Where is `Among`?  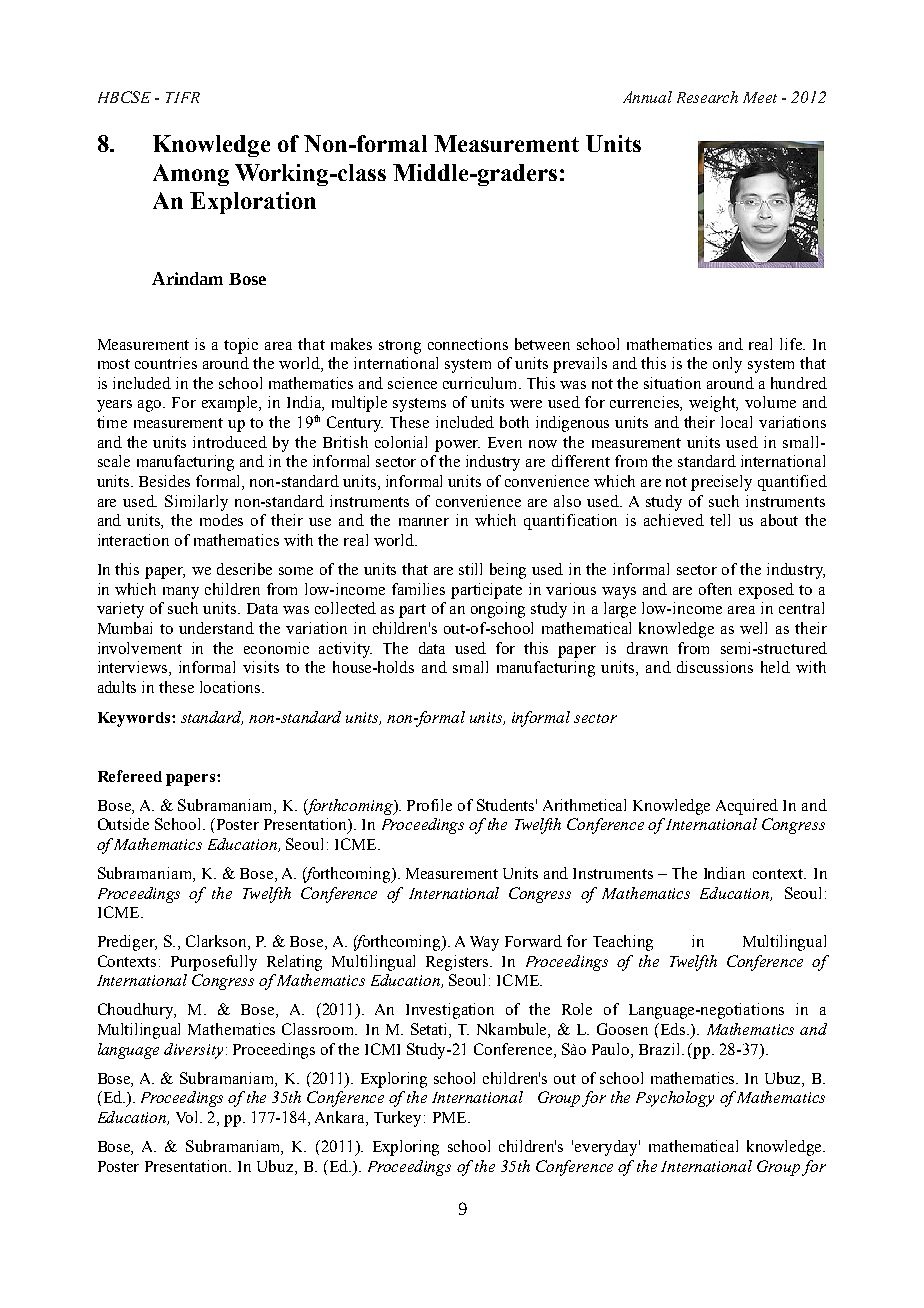
Among is located at coordinates (191, 175).
